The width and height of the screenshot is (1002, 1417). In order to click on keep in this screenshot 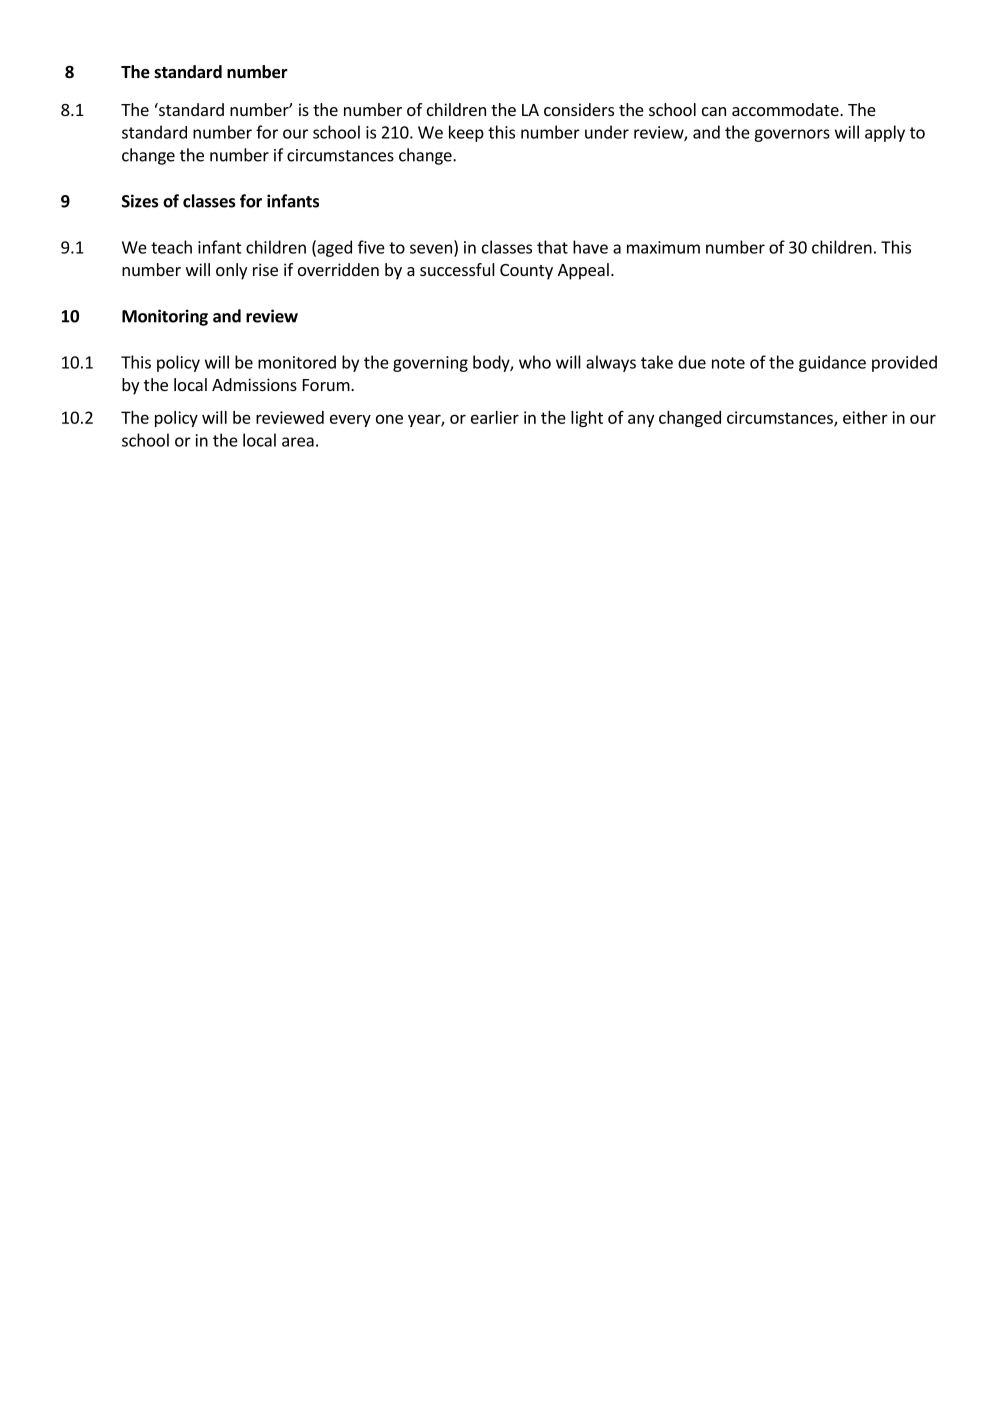, I will do `click(466, 133)`.
